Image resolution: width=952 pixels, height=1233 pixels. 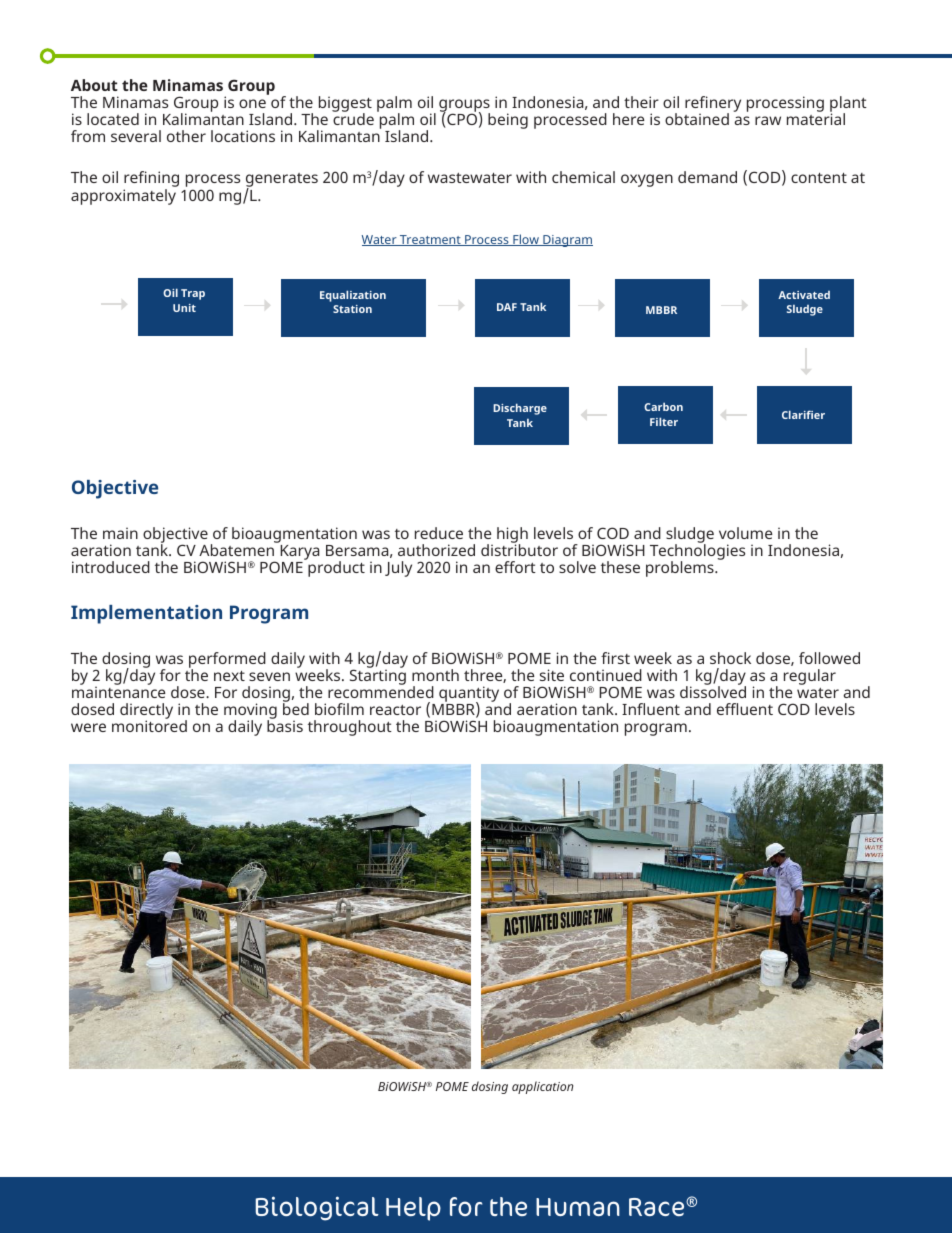 What do you see at coordinates (745, 709) in the page?
I see `effluent` at bounding box center [745, 709].
